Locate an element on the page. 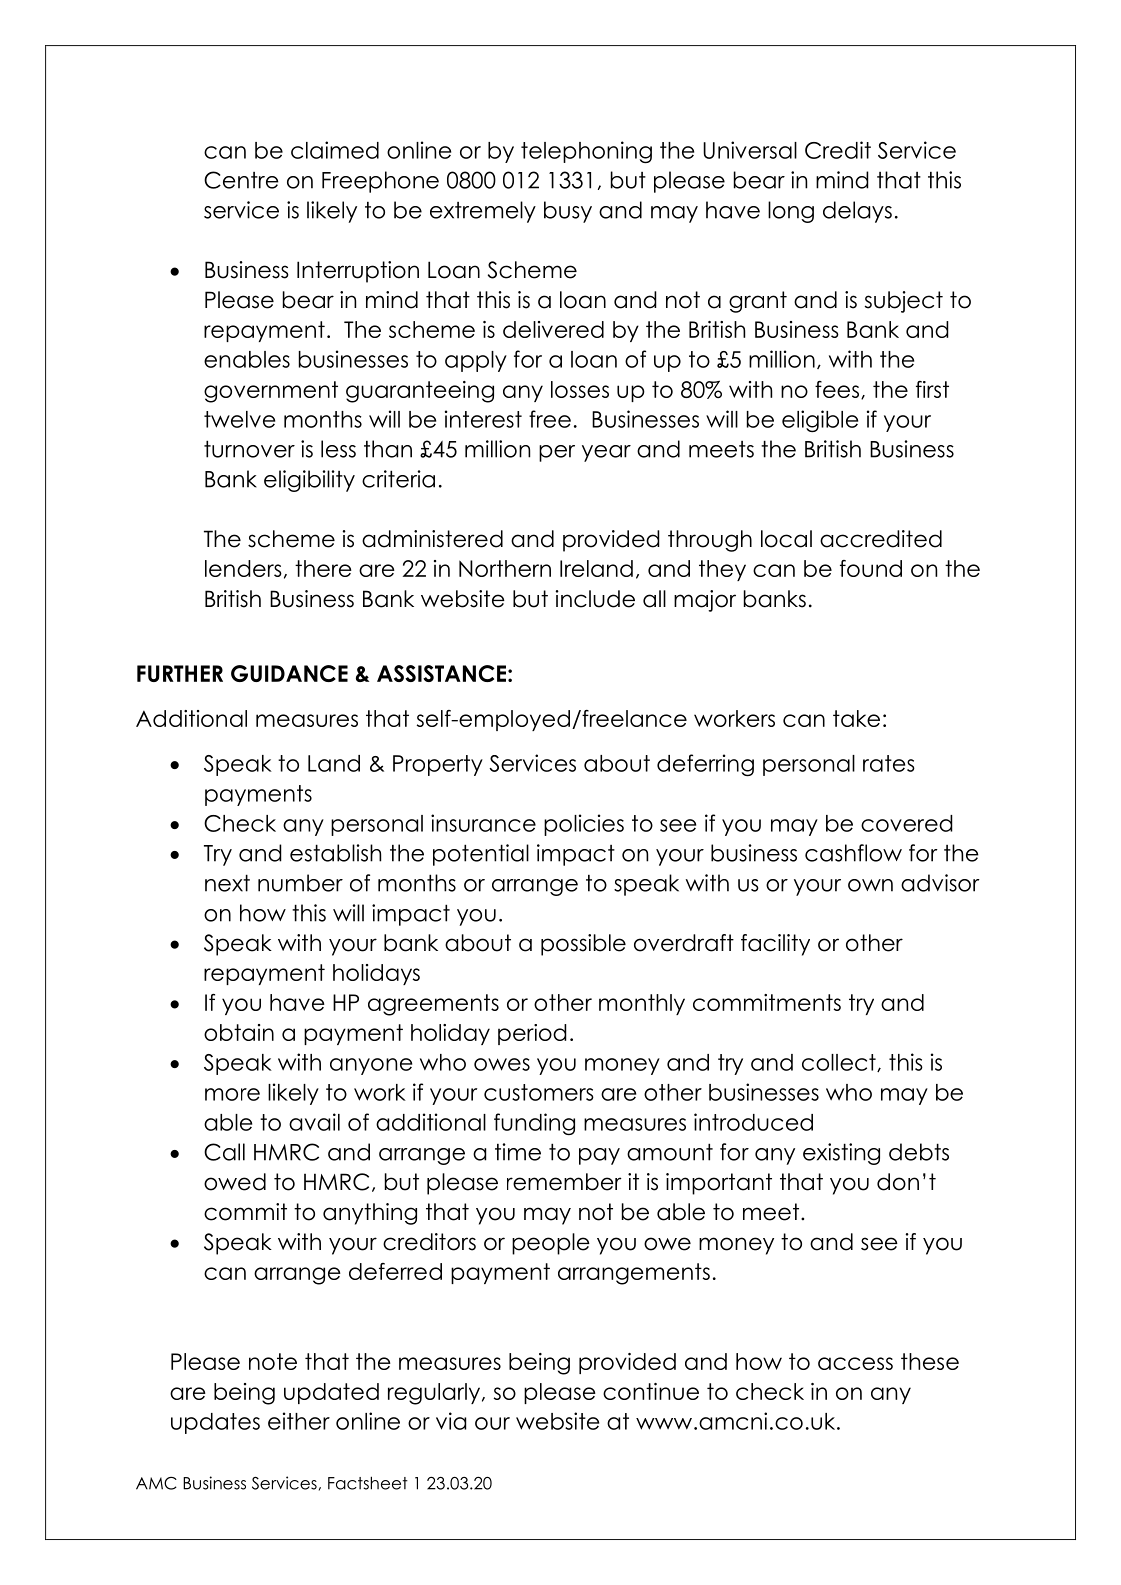  obtain is located at coordinates (239, 1032).
